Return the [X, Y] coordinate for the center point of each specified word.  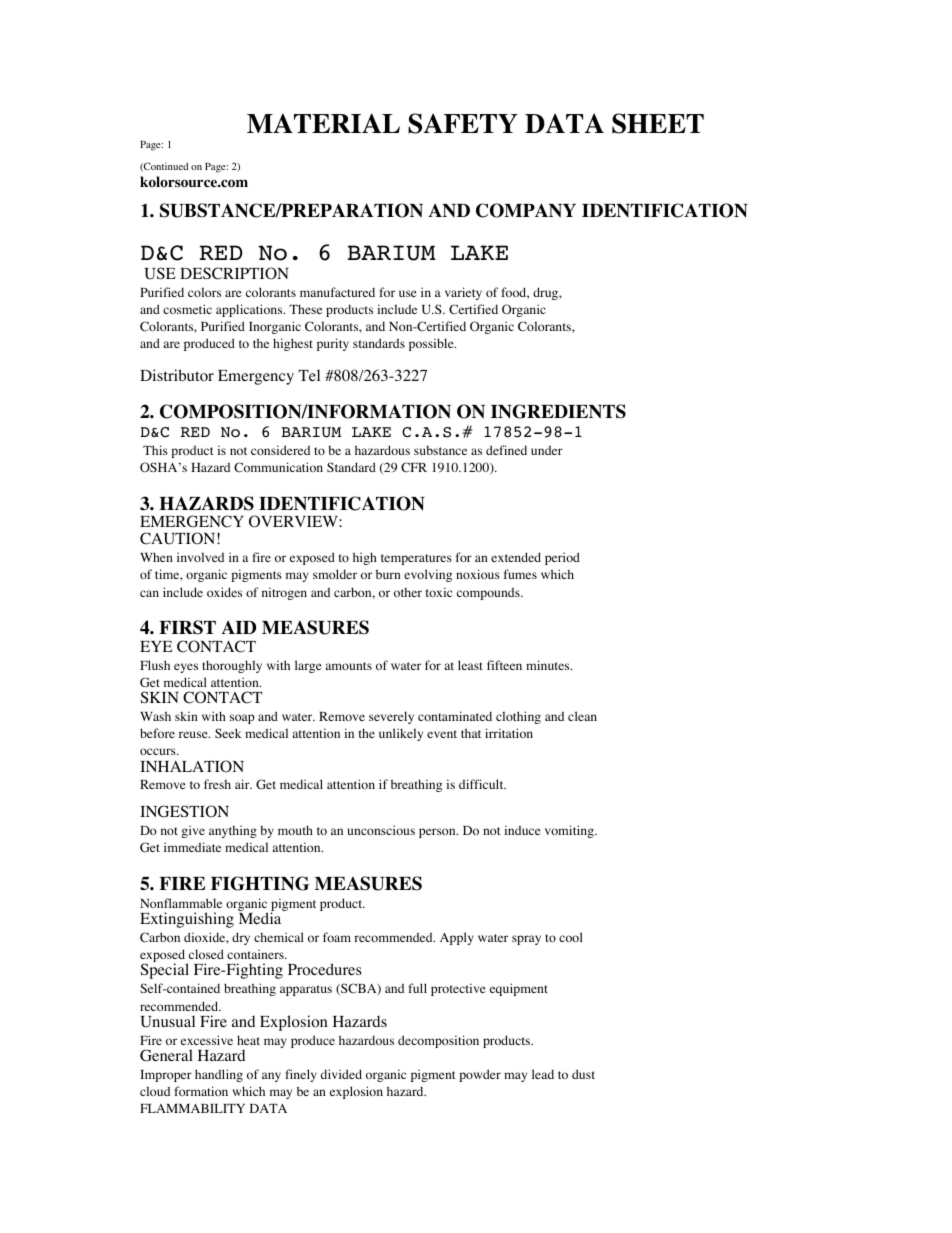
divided [341, 1074]
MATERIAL [323, 123]
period [562, 558]
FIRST [187, 627]
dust [583, 1074]
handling [219, 1075]
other [408, 592]
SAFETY [463, 123]
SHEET [658, 123]
